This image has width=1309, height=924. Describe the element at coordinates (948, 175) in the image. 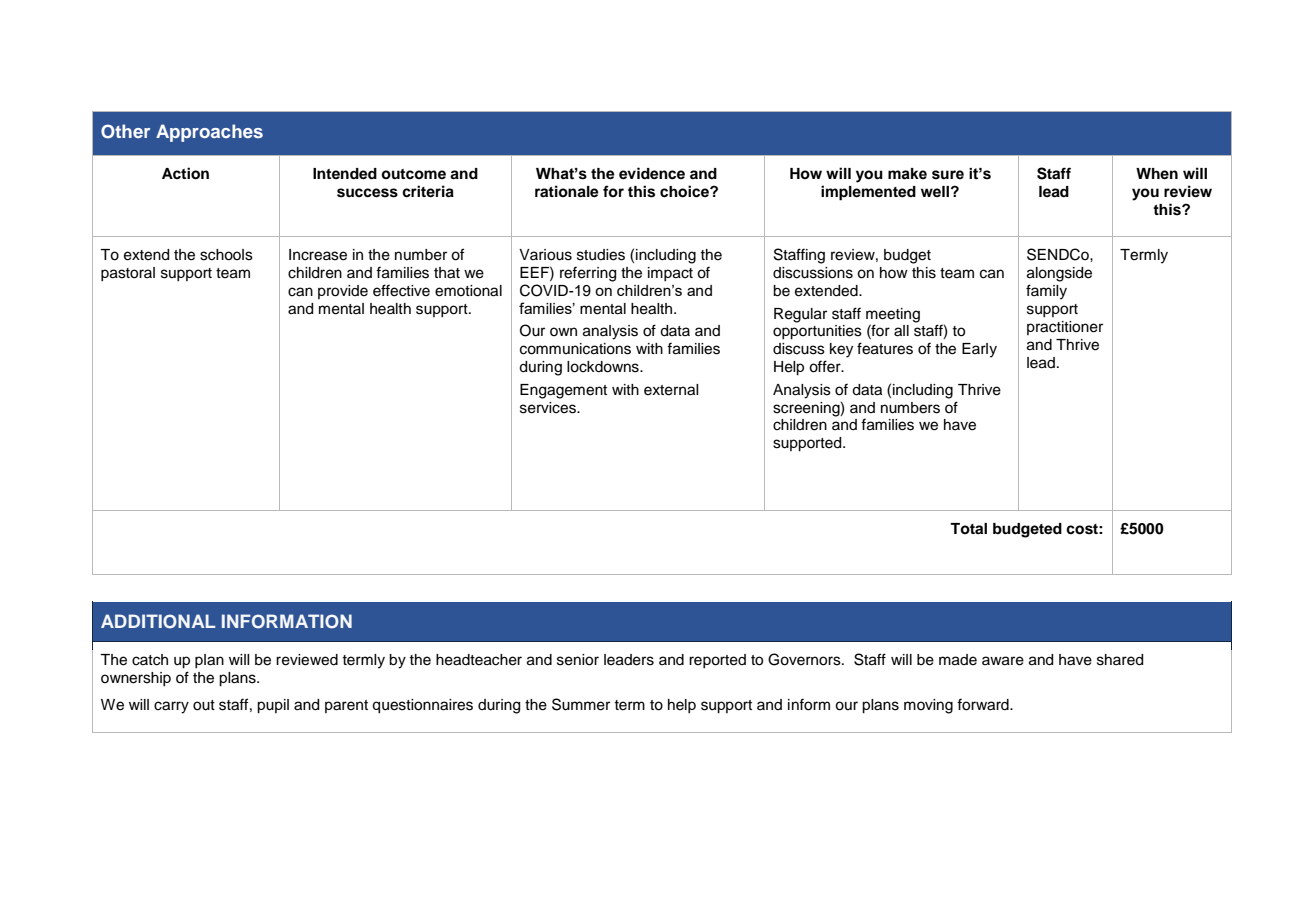

I see `sure` at that location.
